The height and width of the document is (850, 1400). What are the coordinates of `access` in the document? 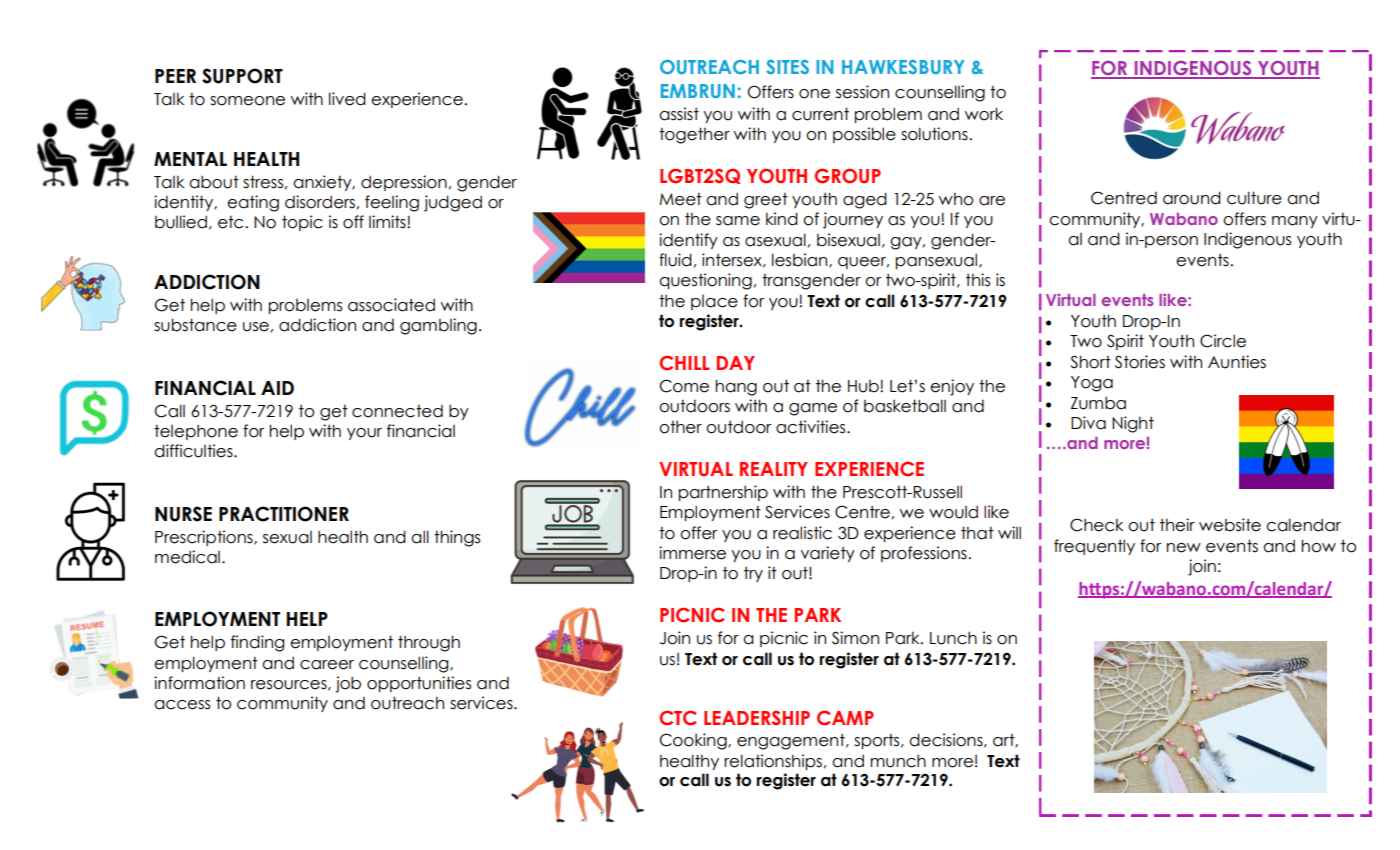 It's located at (182, 705).
